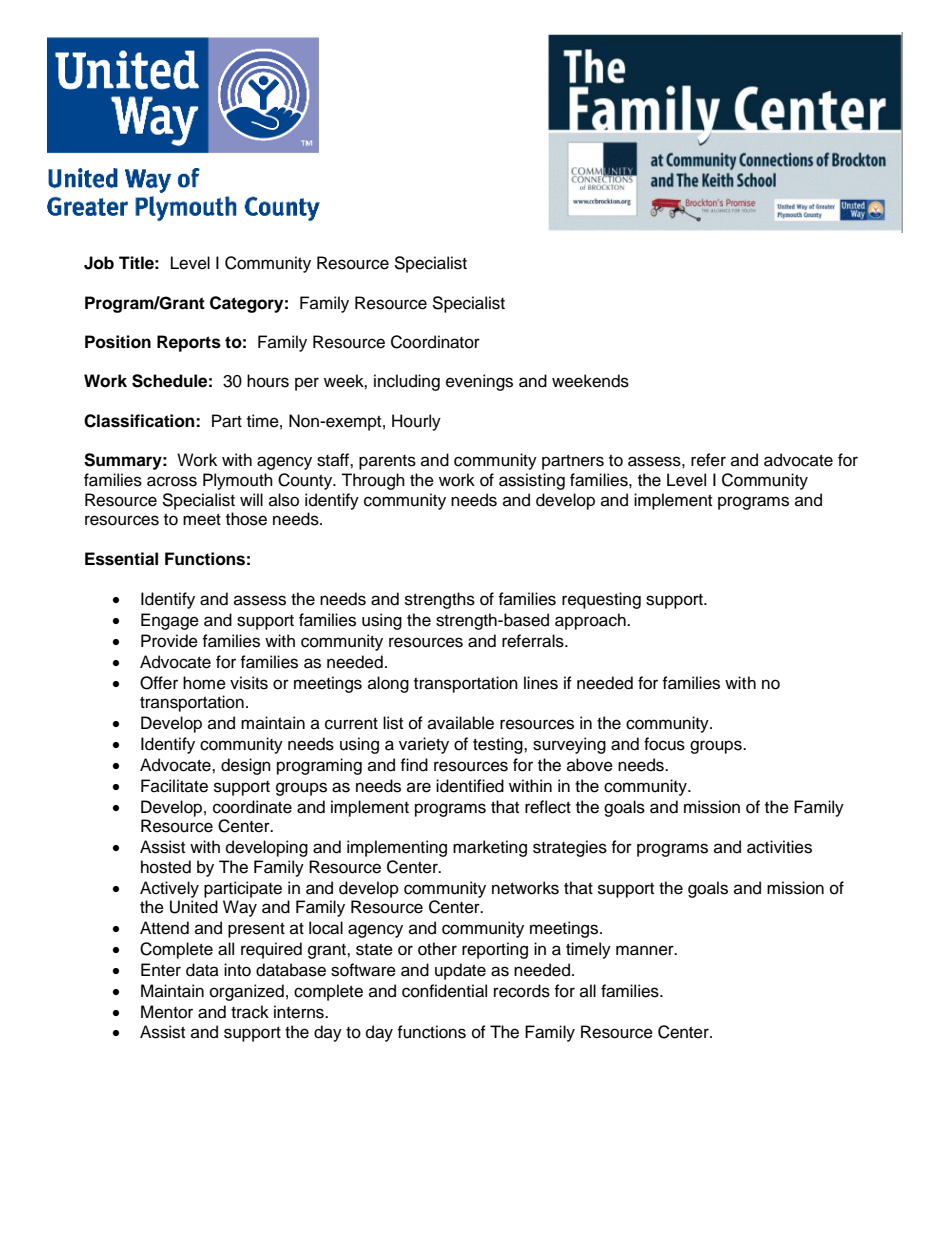 The height and width of the page is (1233, 952). What do you see at coordinates (591, 621) in the page?
I see `approach` at bounding box center [591, 621].
